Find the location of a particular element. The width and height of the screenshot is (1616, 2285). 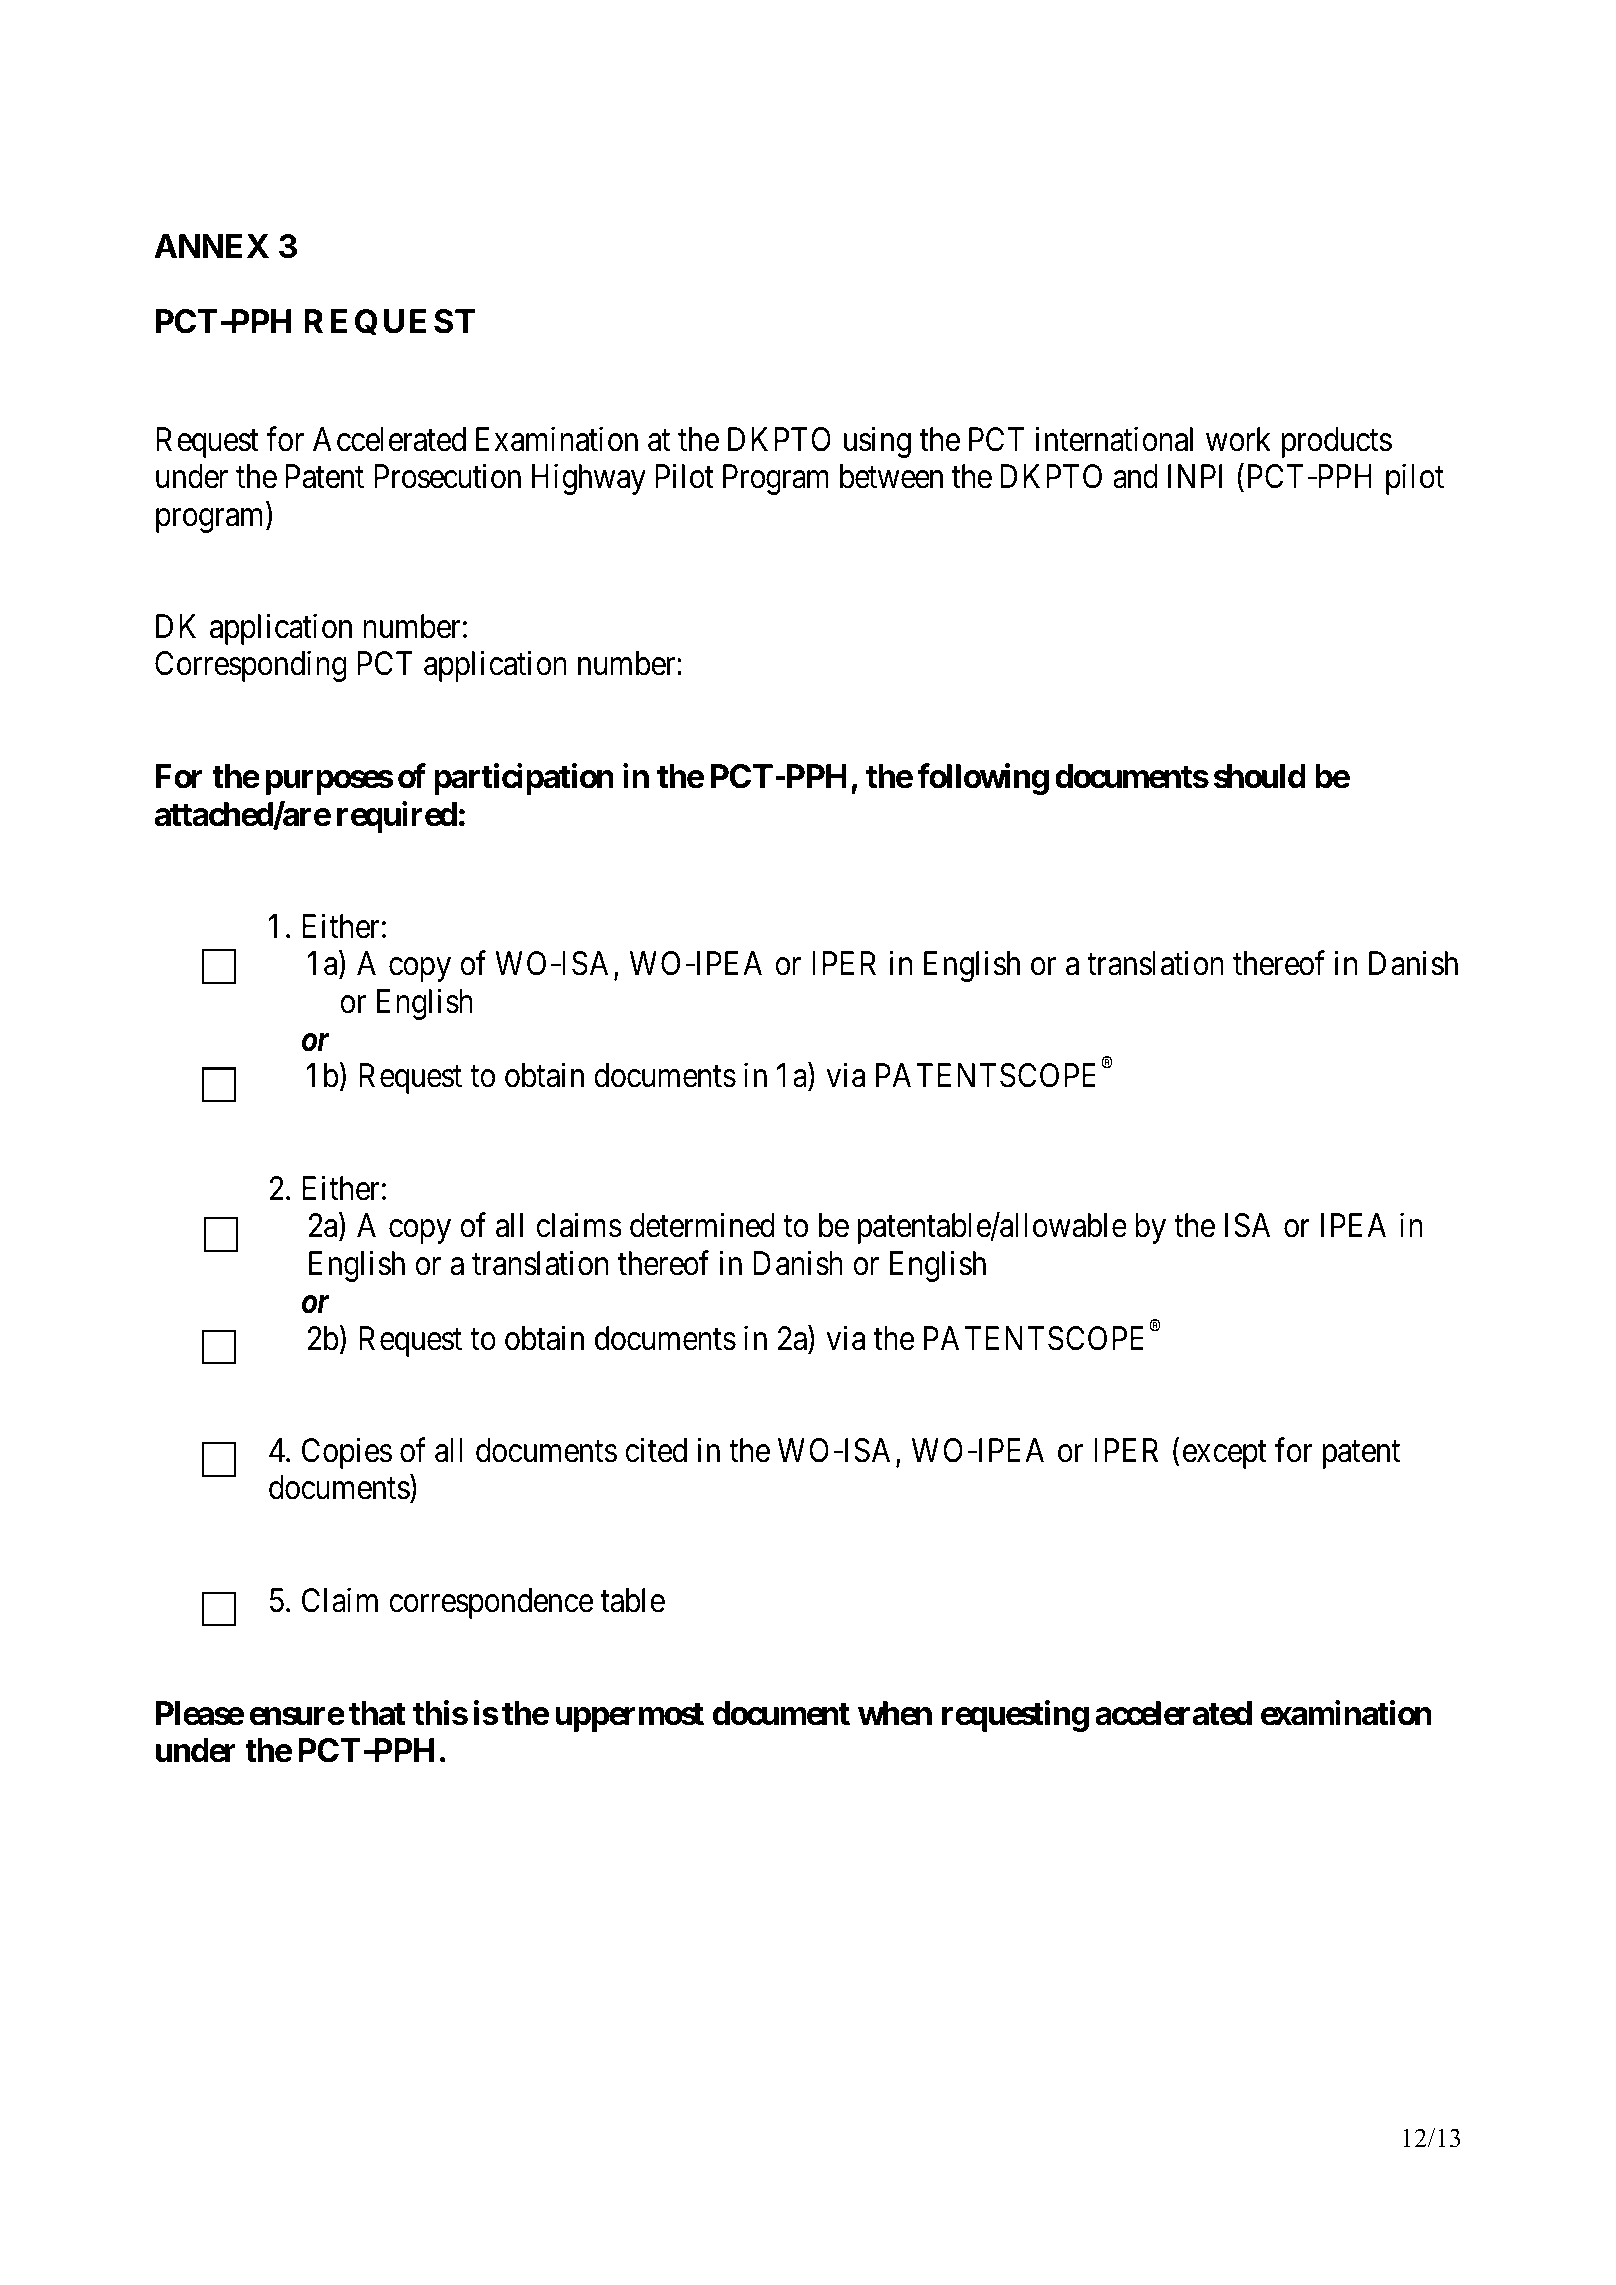

should is located at coordinates (1260, 776).
